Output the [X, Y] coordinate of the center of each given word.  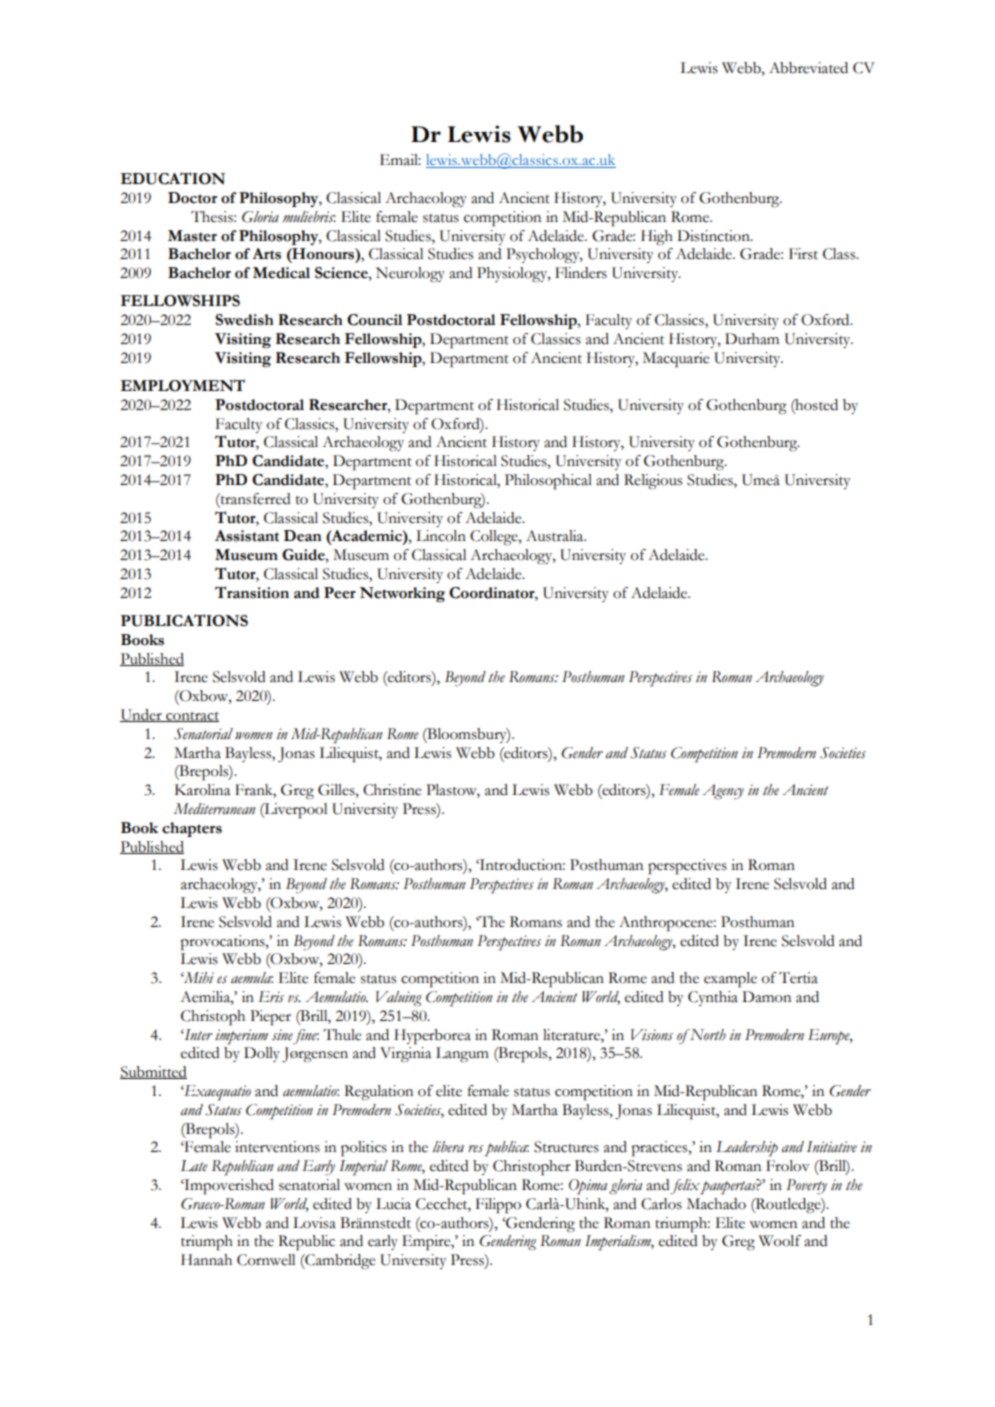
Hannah [206, 1260]
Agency [723, 792]
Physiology [513, 275]
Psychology [544, 255]
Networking [402, 594]
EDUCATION [172, 178]
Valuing [399, 999]
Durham [752, 339]
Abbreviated [808, 68]
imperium [241, 1037]
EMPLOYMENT [182, 385]
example [730, 980]
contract [191, 717]
